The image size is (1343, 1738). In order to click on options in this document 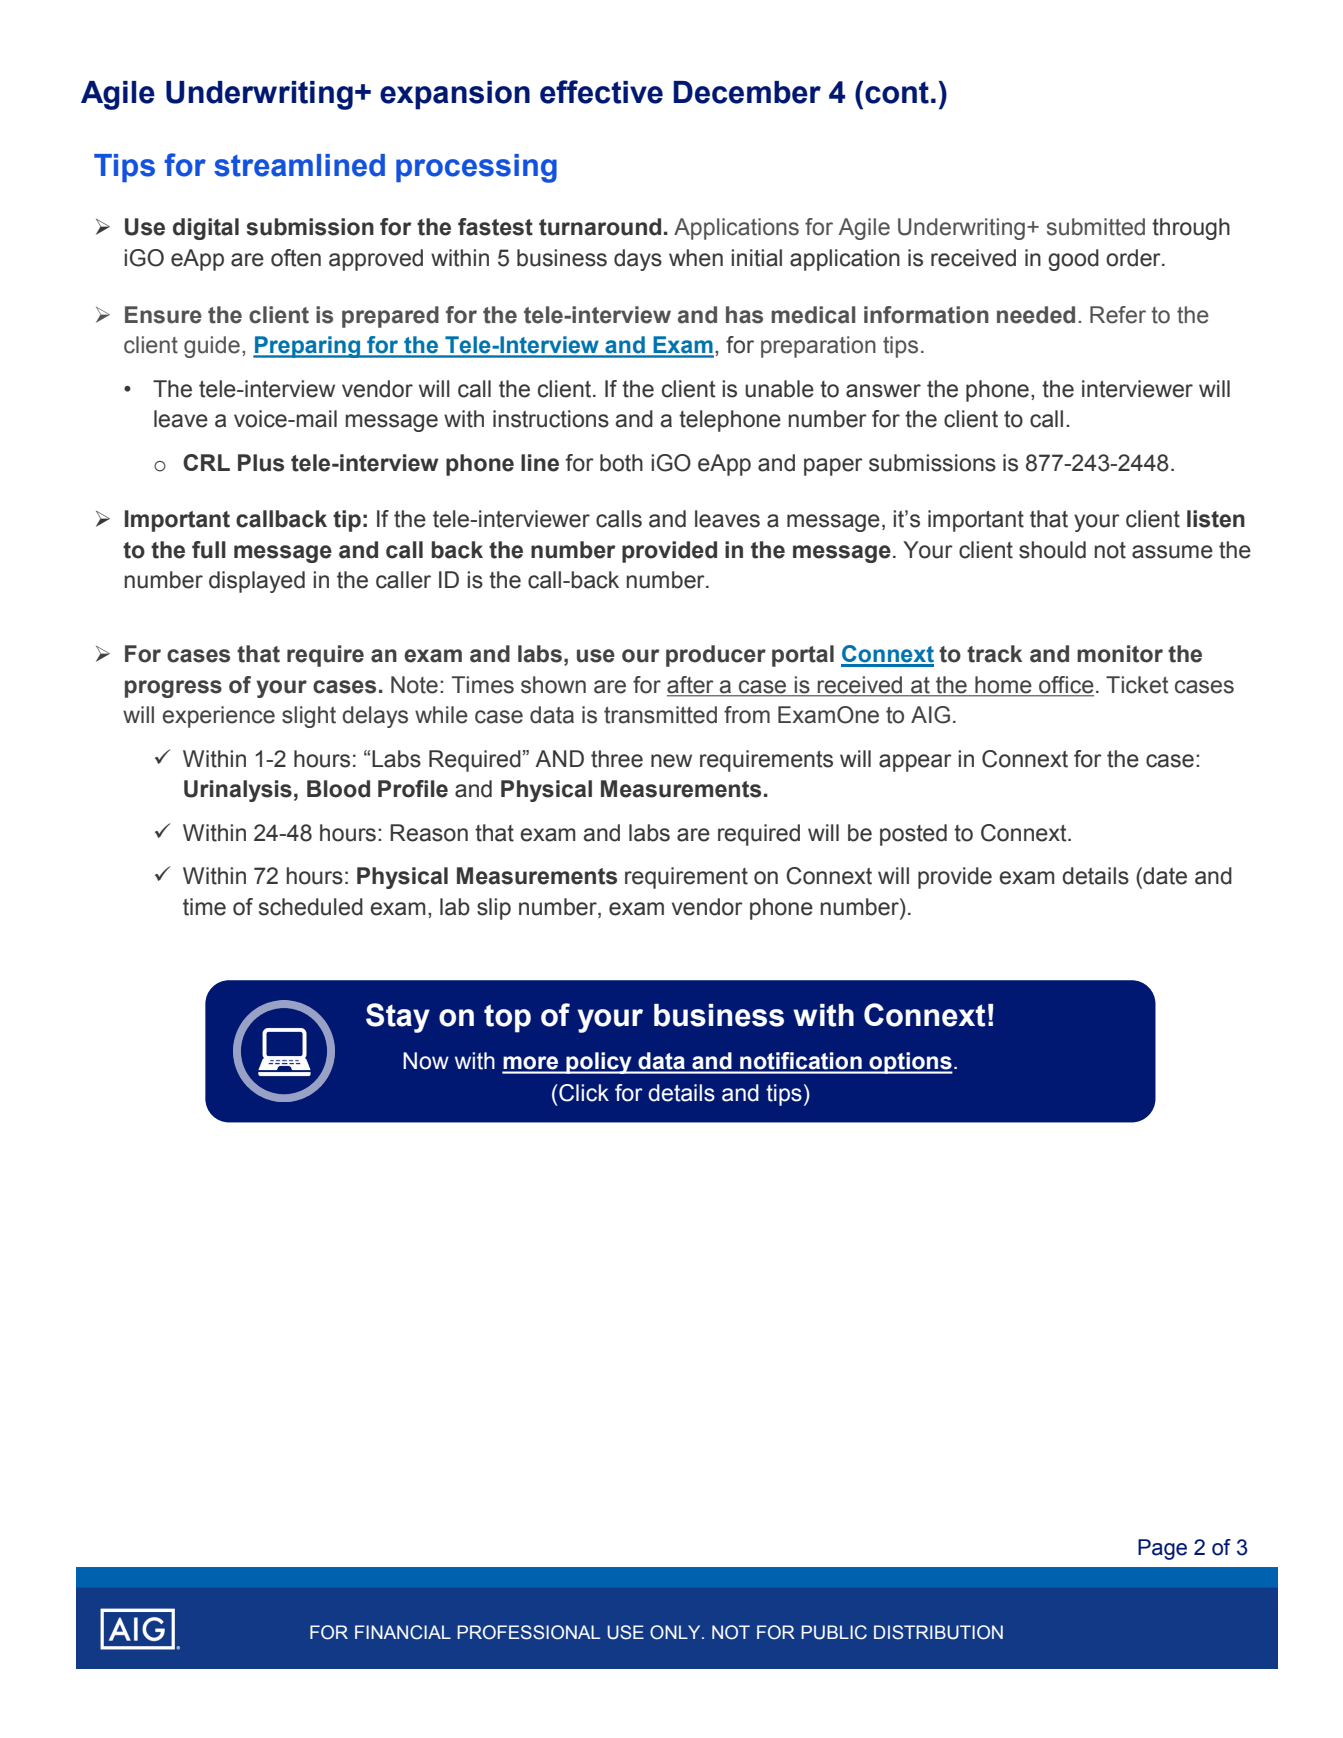, I will do `click(910, 1063)`.
